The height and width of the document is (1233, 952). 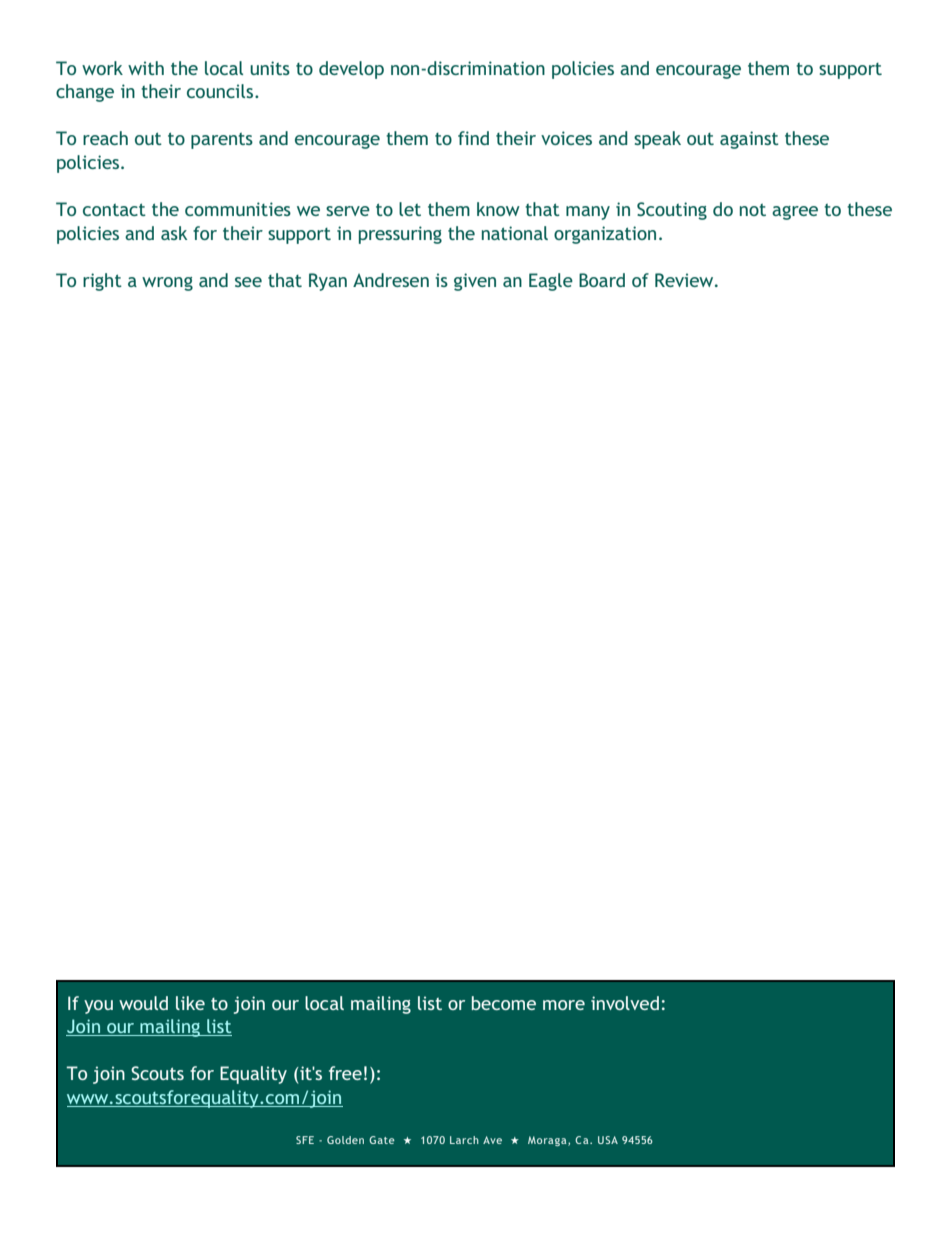 What do you see at coordinates (102, 282) in the document?
I see `right` at bounding box center [102, 282].
